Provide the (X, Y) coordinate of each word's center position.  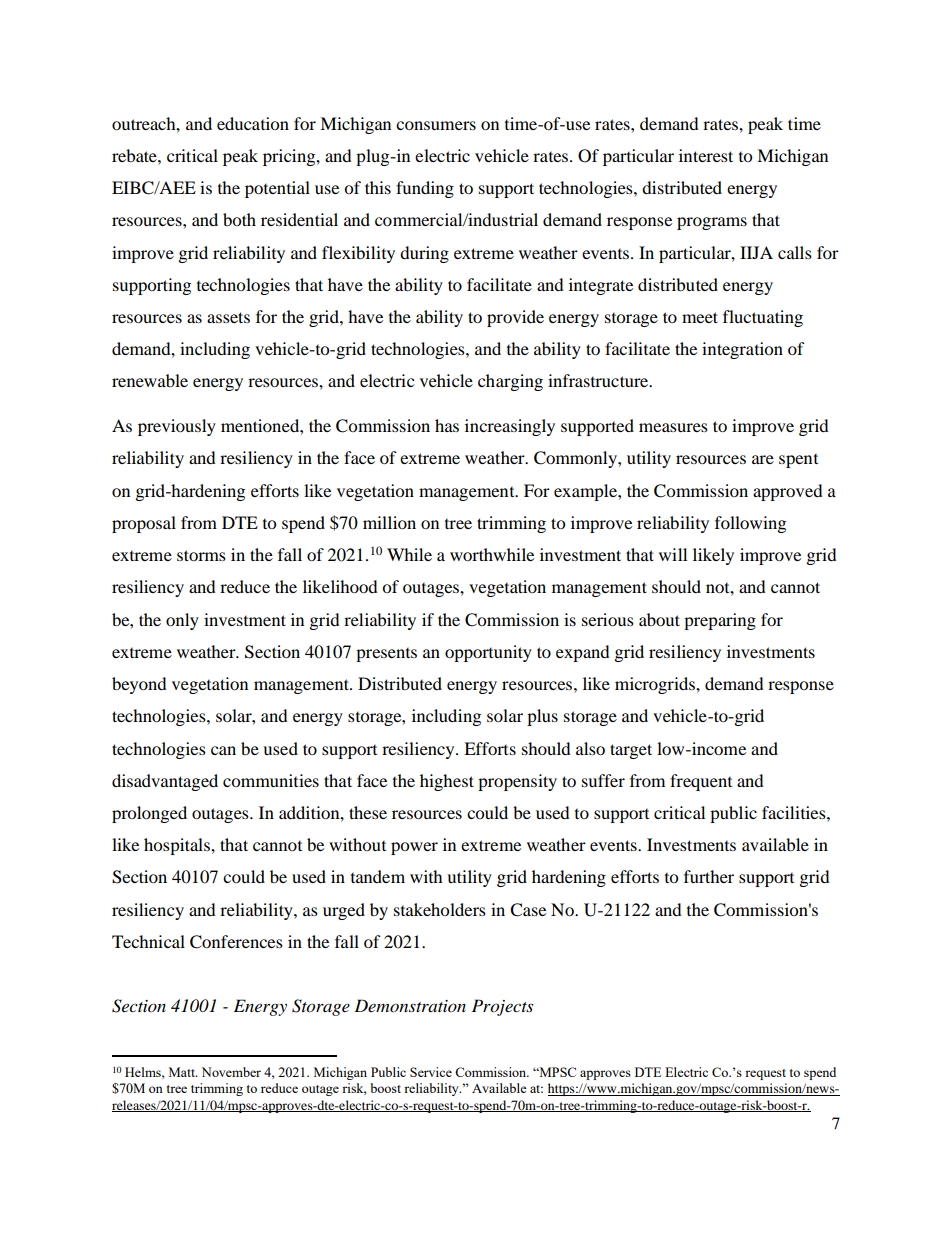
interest (706, 155)
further (709, 876)
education (253, 123)
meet (700, 317)
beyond (139, 685)
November (231, 1072)
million (389, 522)
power (414, 848)
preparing (720, 621)
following (750, 524)
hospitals (178, 846)
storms (201, 555)
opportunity (488, 653)
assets (228, 317)
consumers (436, 125)
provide (515, 318)
